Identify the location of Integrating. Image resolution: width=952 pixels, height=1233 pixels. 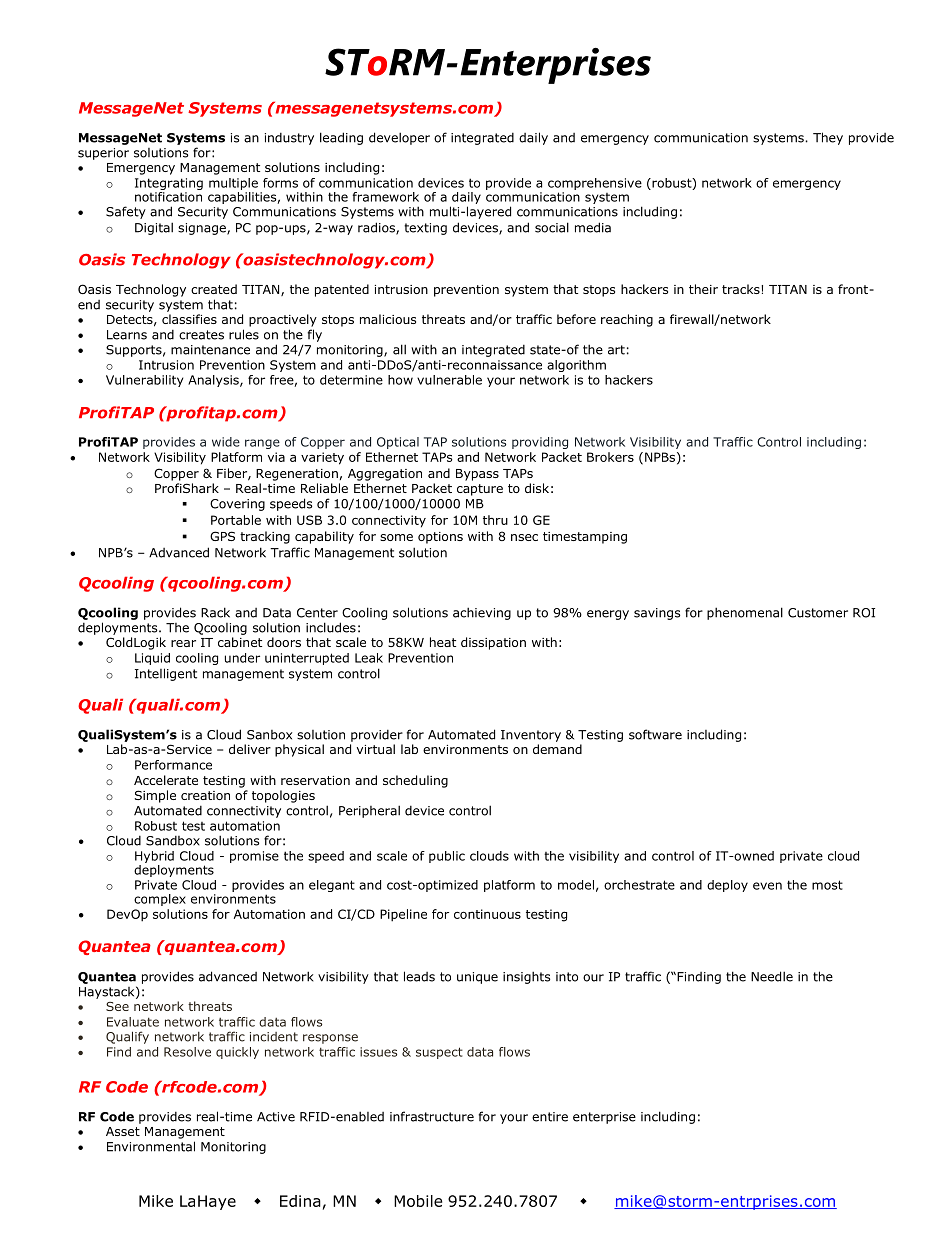
(169, 184).
